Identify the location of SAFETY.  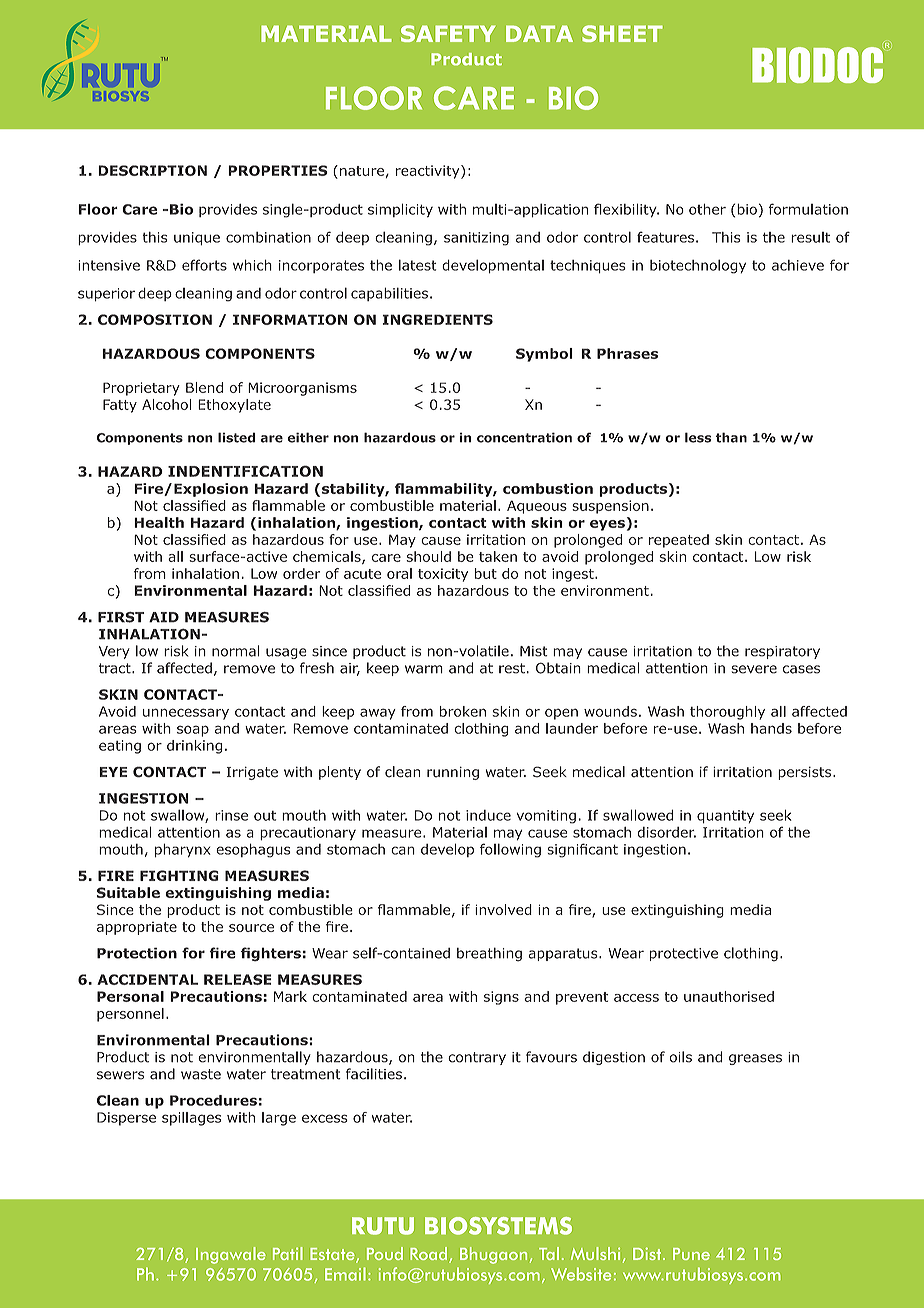
(448, 33).
